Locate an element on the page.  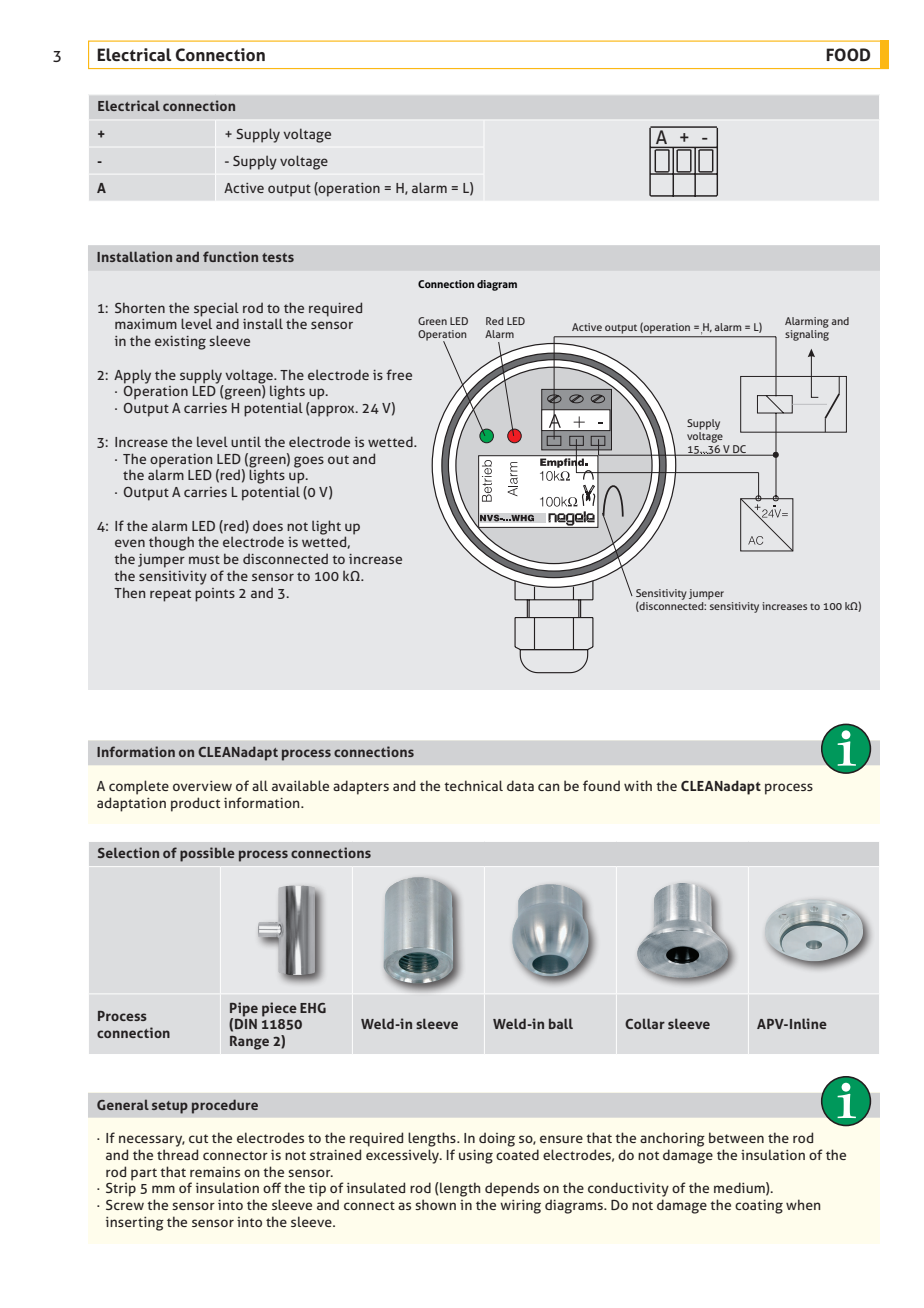
depends is located at coordinates (512, 1189).
